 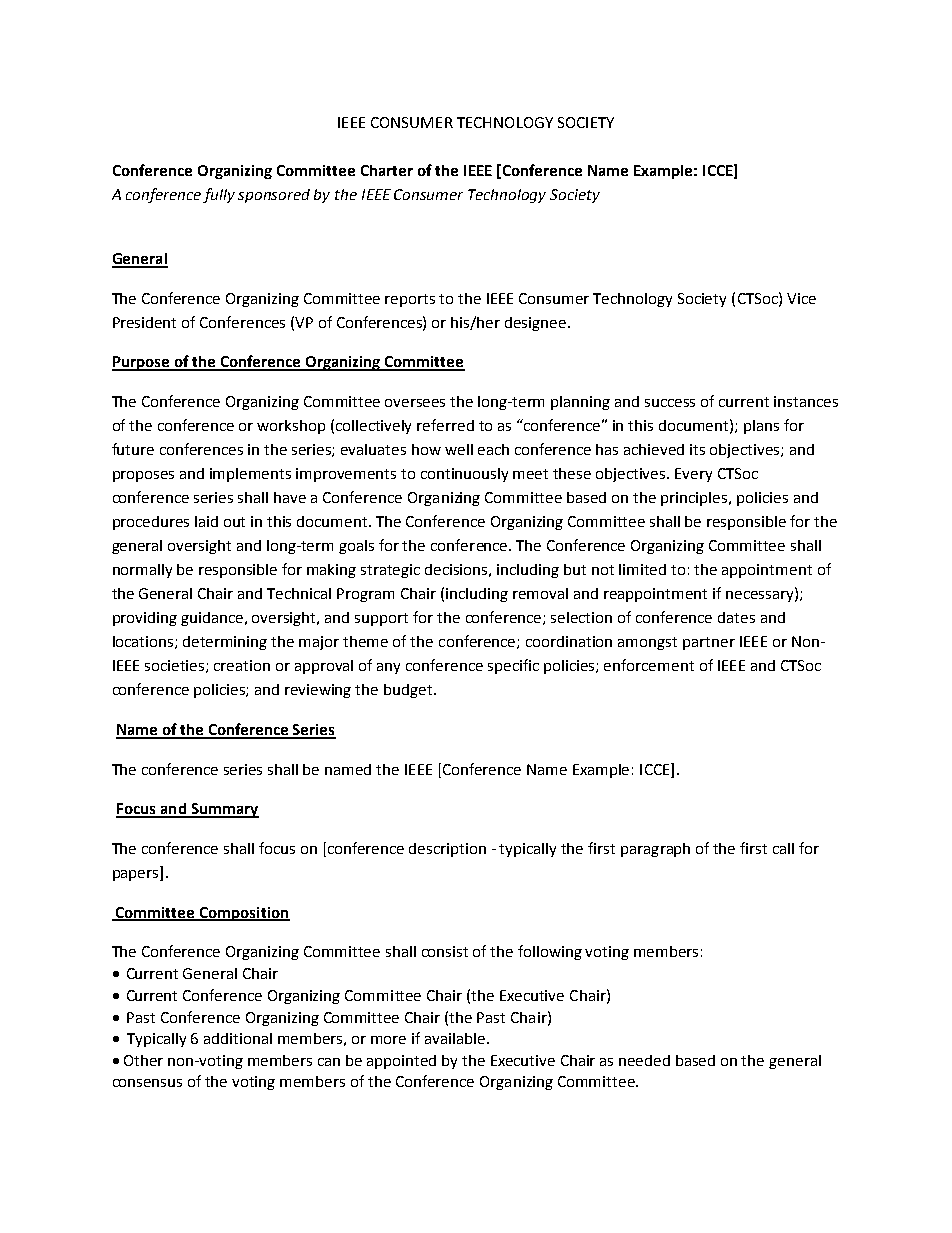 What do you see at coordinates (655, 850) in the screenshot?
I see `paragraph` at bounding box center [655, 850].
